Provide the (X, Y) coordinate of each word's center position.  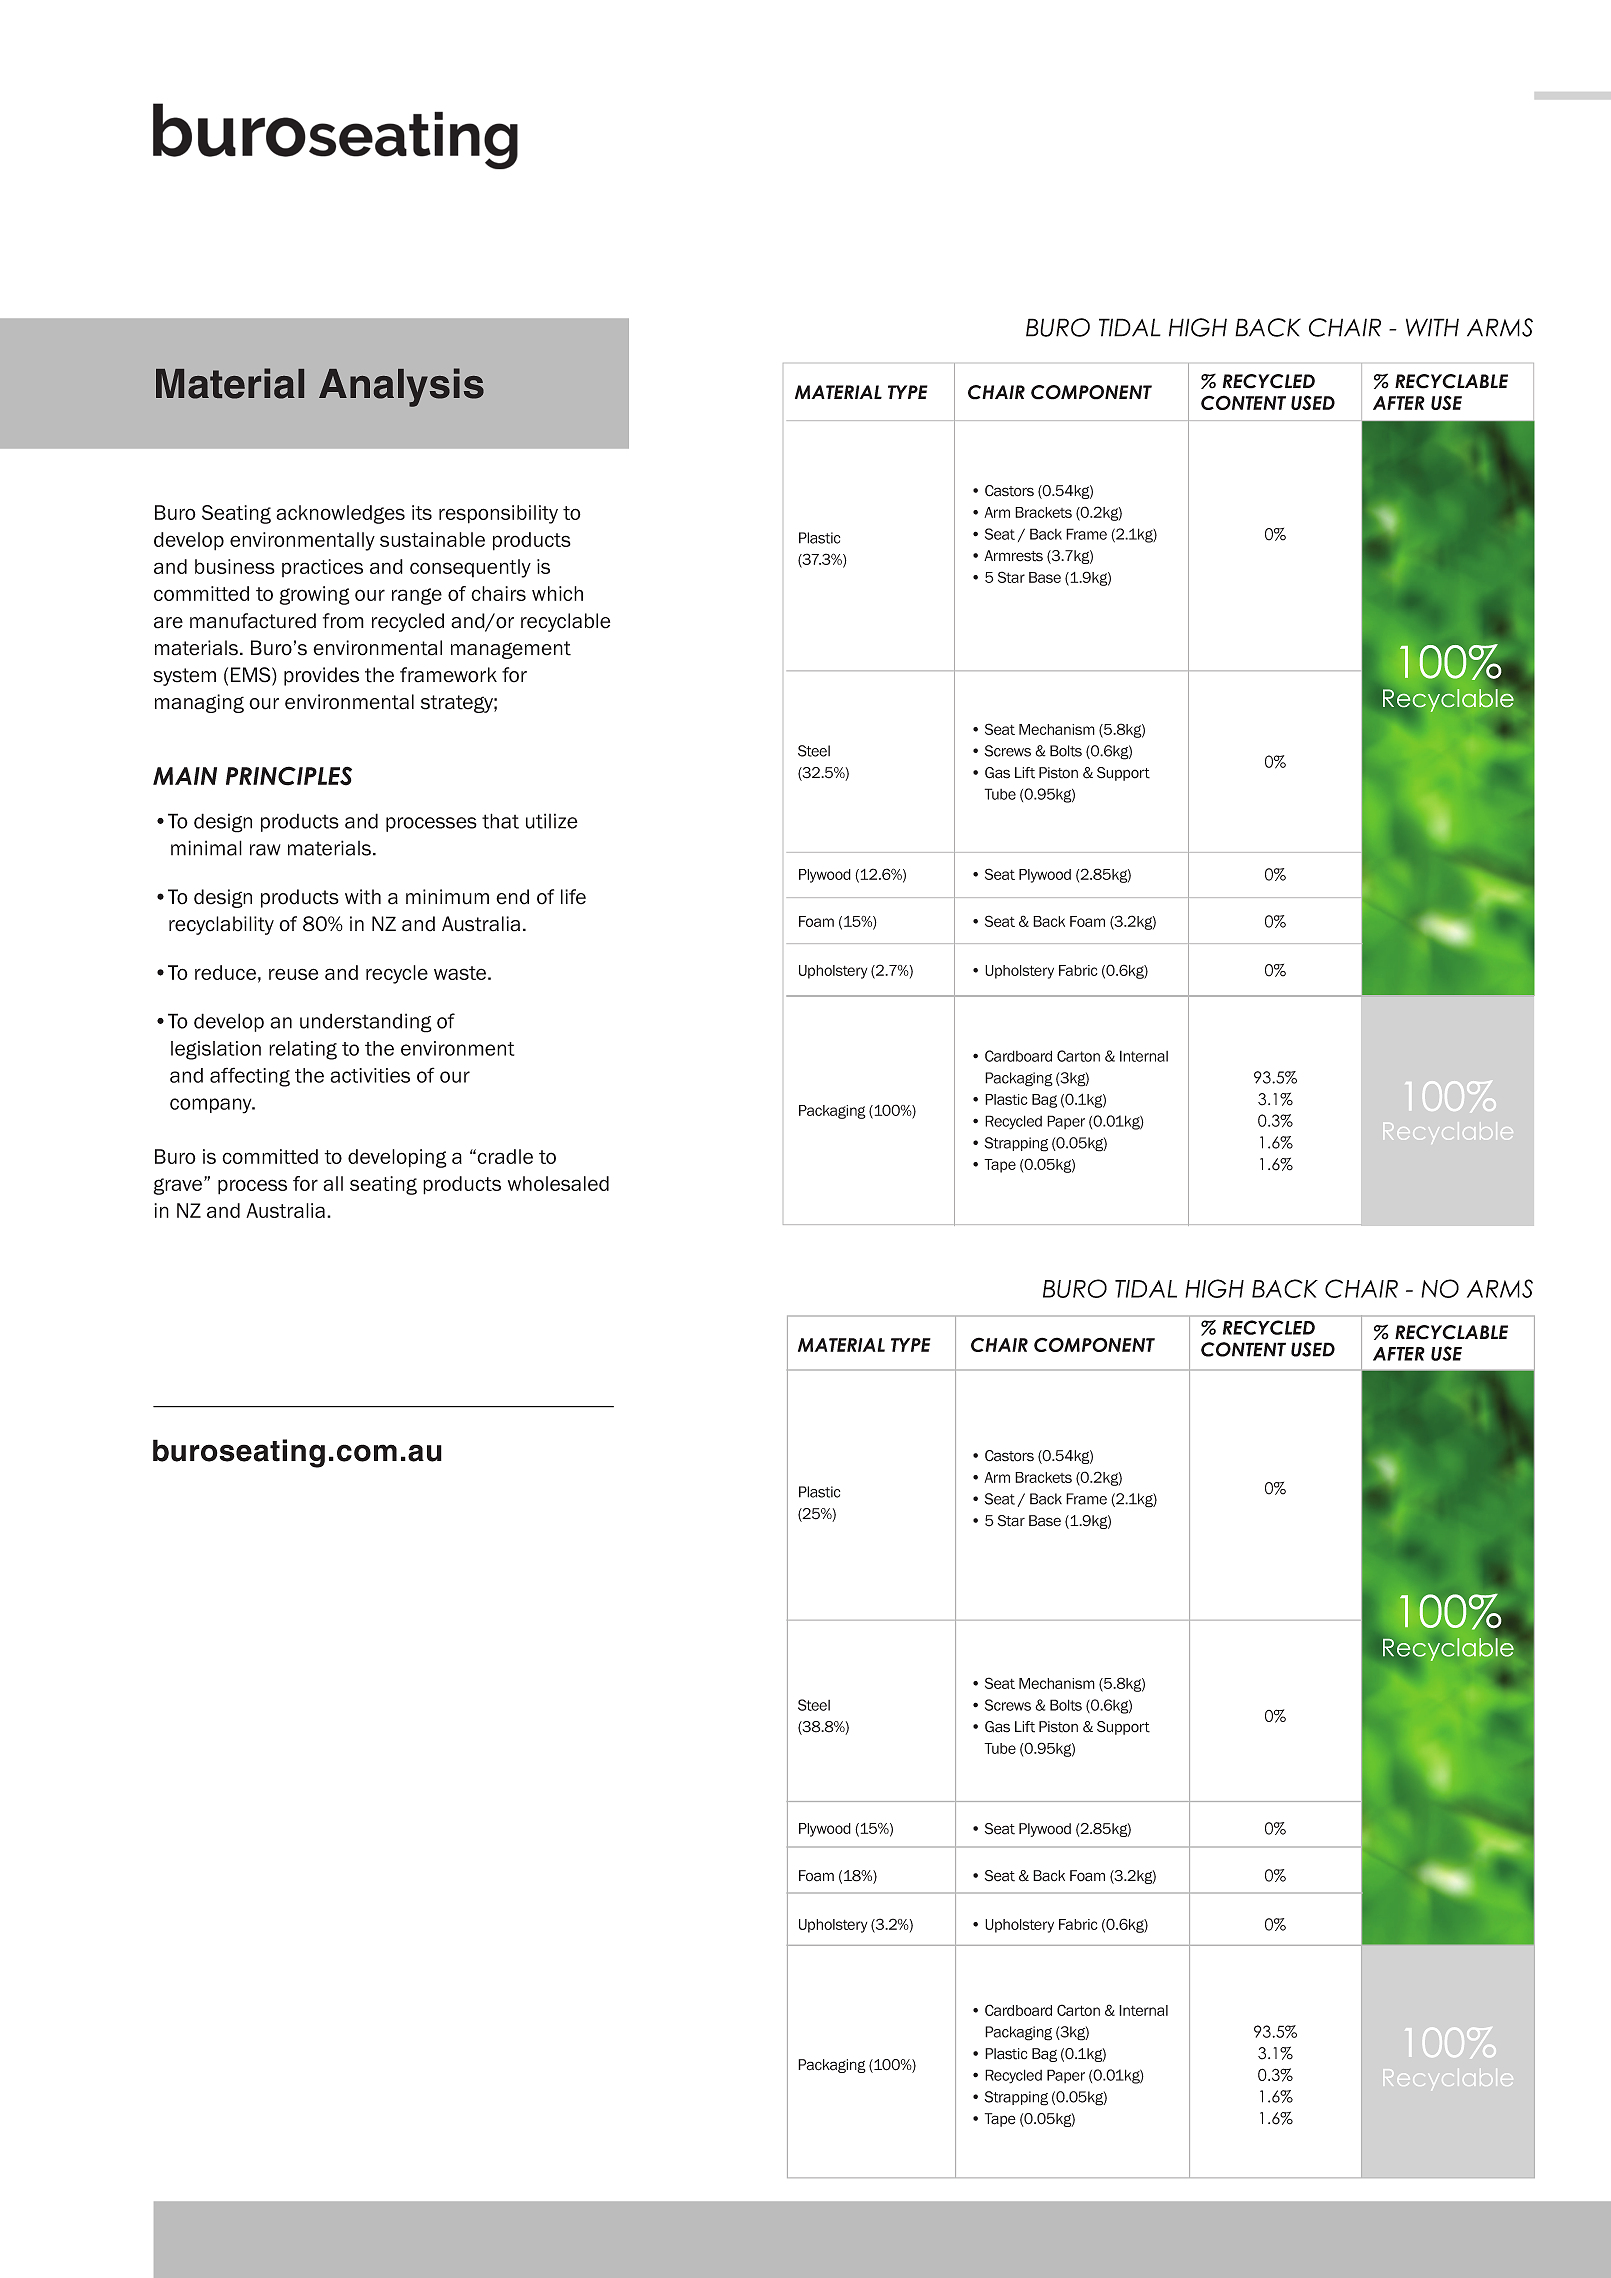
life (573, 897)
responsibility (498, 514)
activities (370, 1075)
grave (178, 1186)
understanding (366, 1023)
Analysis (401, 387)
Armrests (1013, 556)
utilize (552, 821)
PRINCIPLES (289, 776)
